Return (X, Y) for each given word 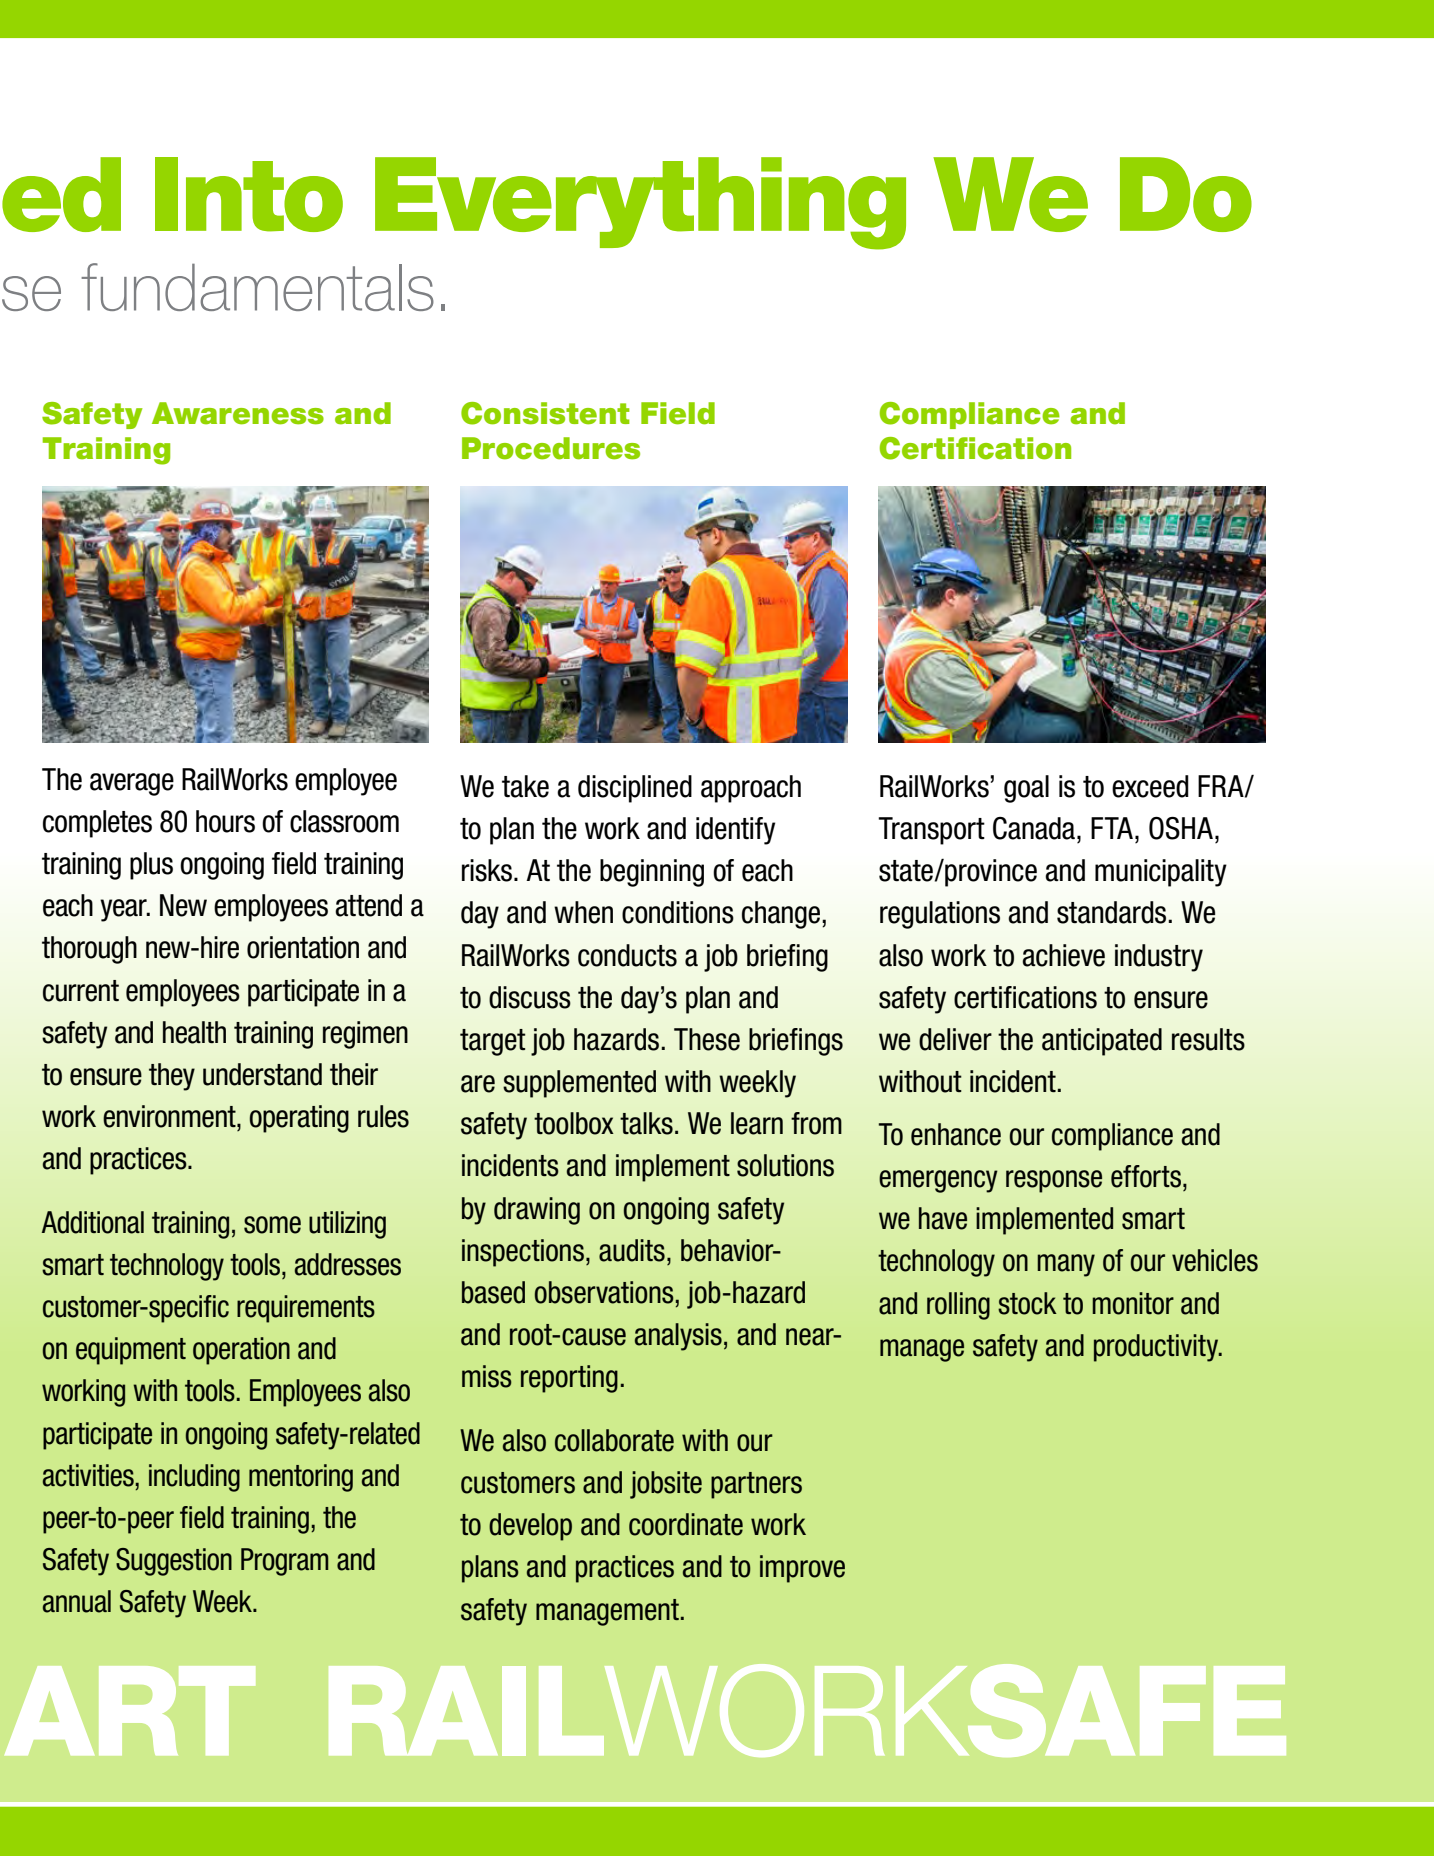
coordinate (686, 1524)
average (132, 784)
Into (249, 194)
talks (646, 1123)
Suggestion (174, 1562)
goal (1026, 789)
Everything (640, 203)
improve (802, 1569)
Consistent (545, 413)
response (1054, 1181)
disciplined (635, 789)
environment (170, 1116)
